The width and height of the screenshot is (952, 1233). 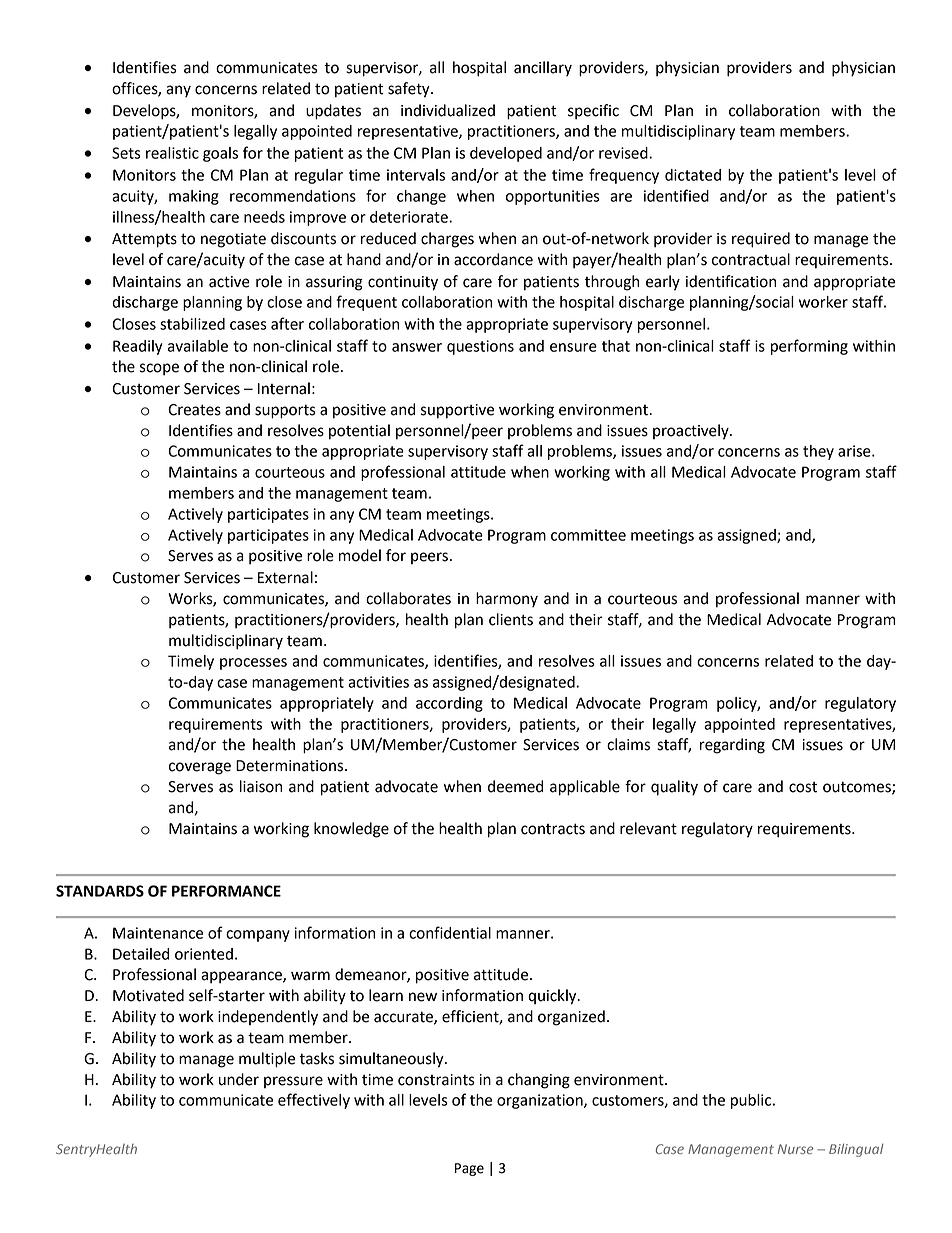 What do you see at coordinates (194, 410) in the screenshot?
I see `Creates` at bounding box center [194, 410].
